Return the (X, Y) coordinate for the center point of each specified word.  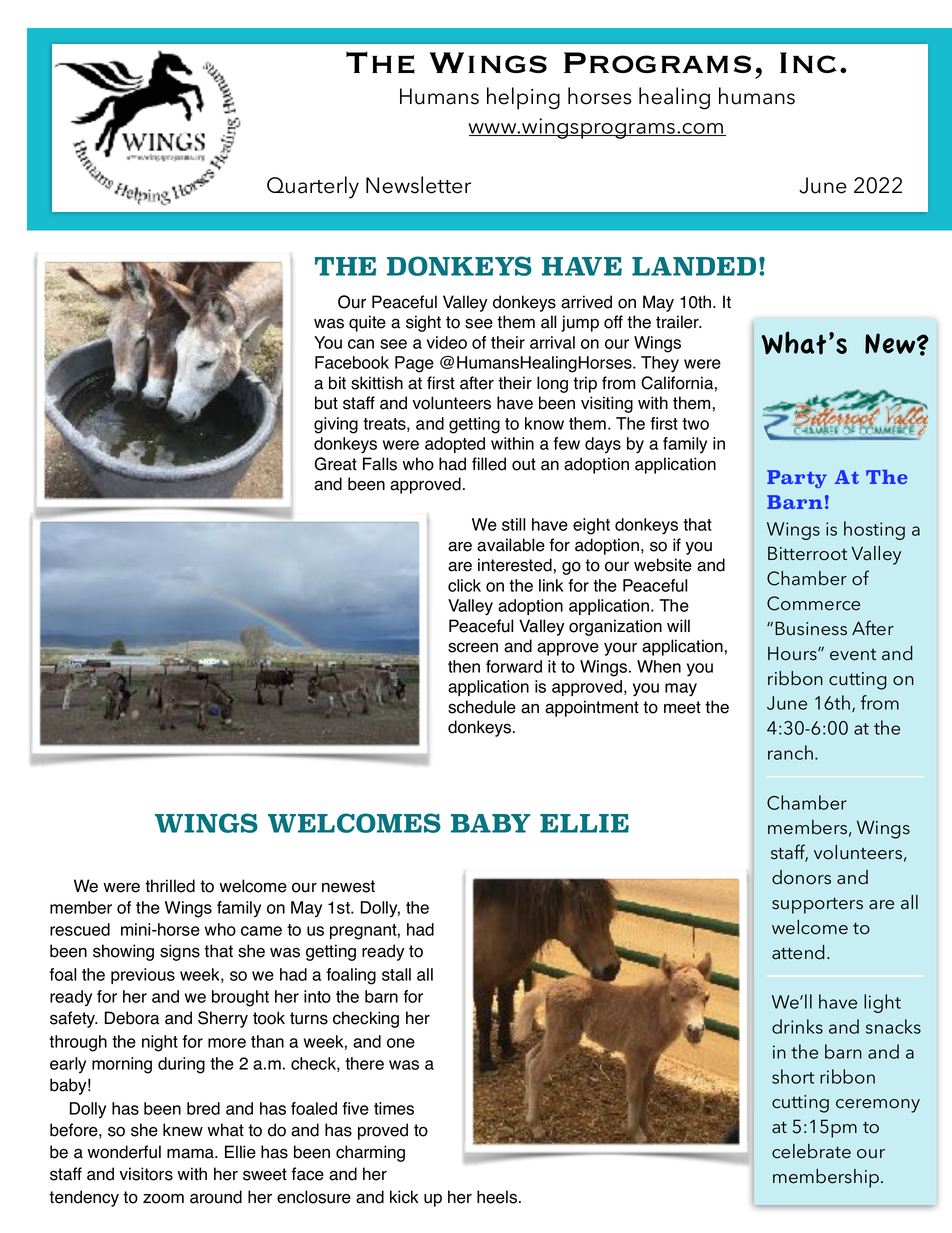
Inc (808, 62)
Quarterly (313, 187)
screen (473, 647)
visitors (146, 1174)
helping (523, 98)
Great (336, 464)
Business (811, 628)
